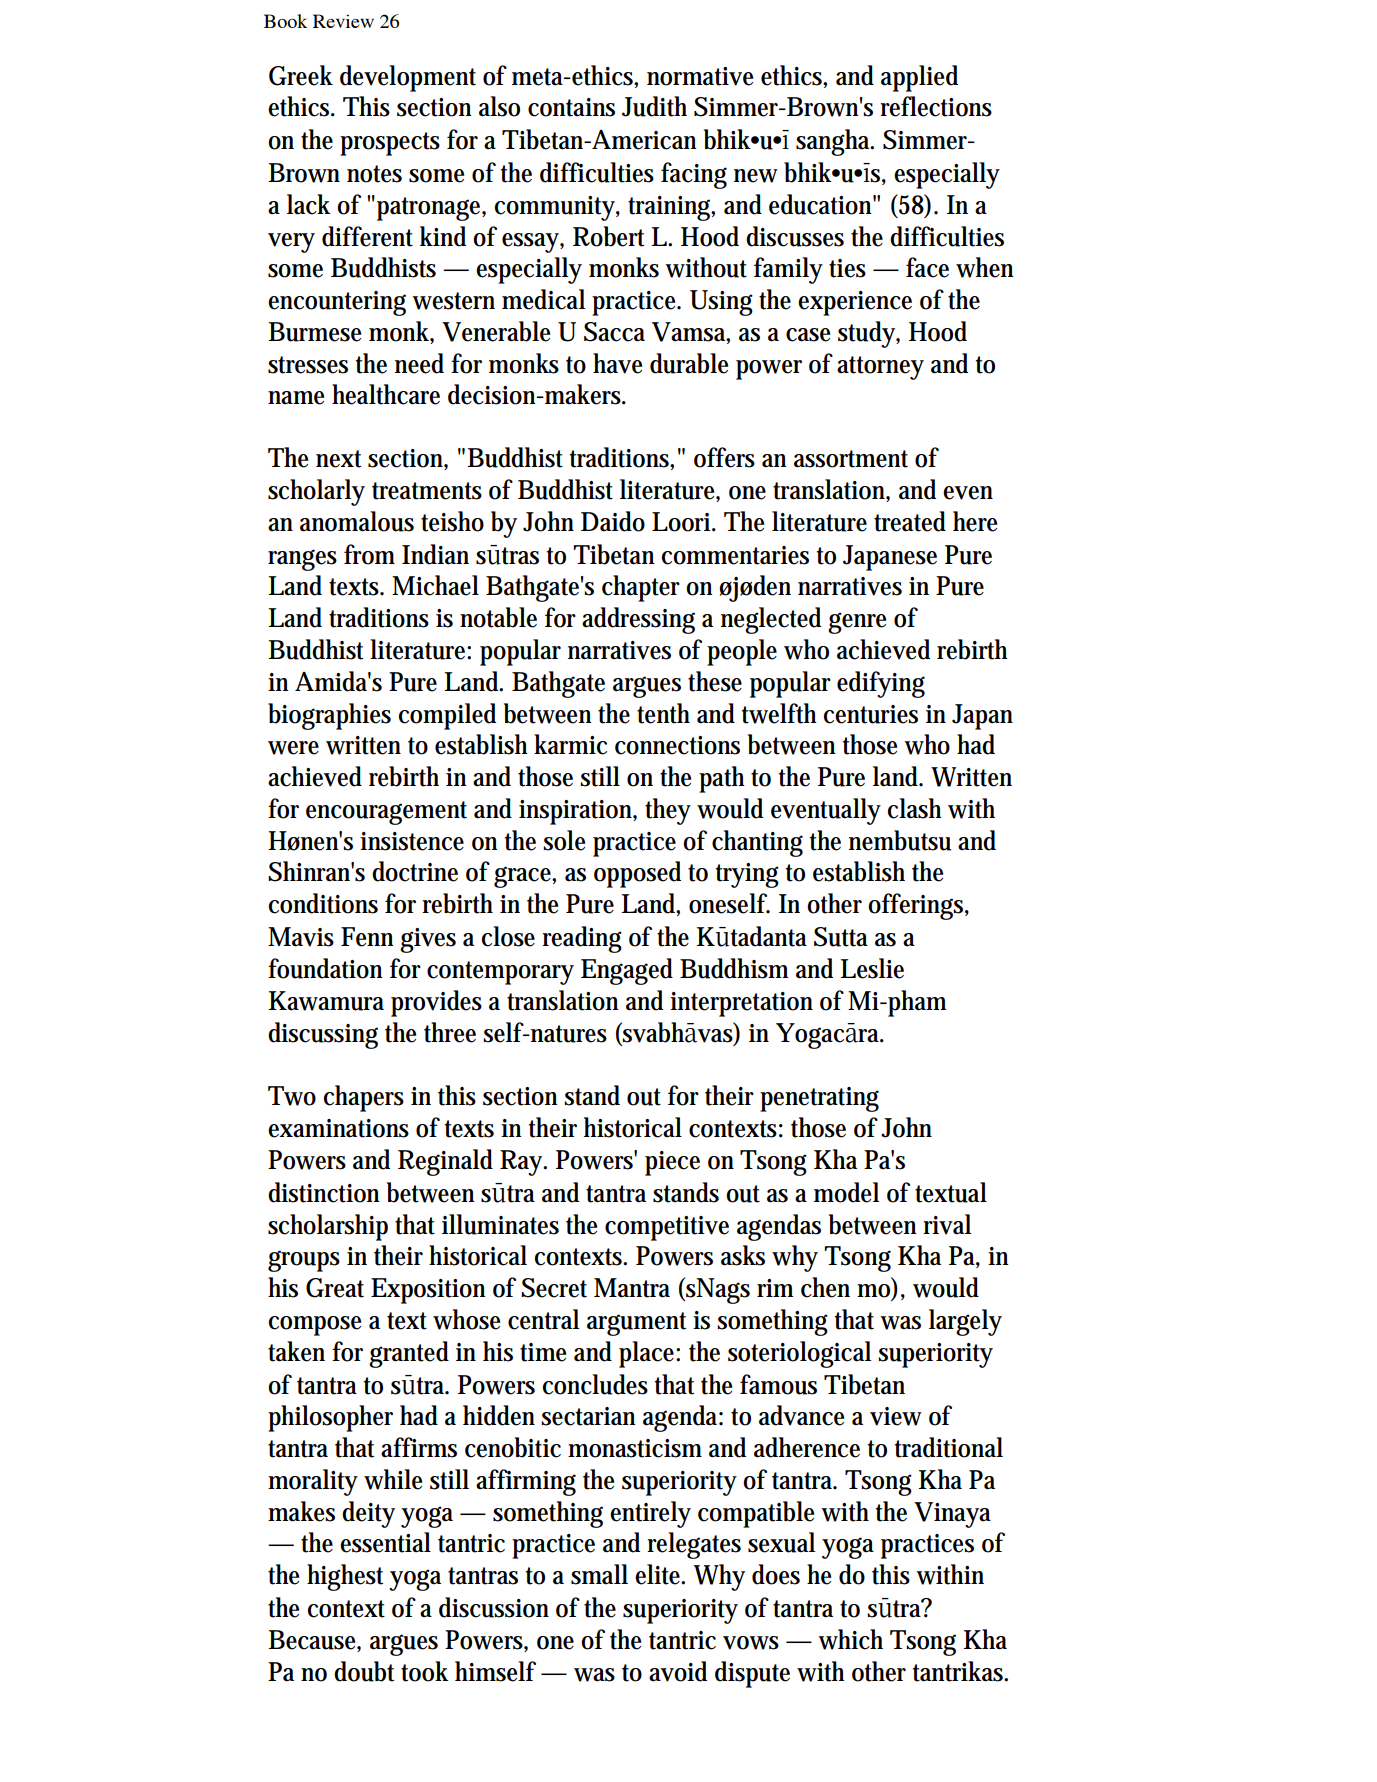 Image resolution: width=1377 pixels, height=1782 pixels. I want to click on reflections, so click(936, 106).
